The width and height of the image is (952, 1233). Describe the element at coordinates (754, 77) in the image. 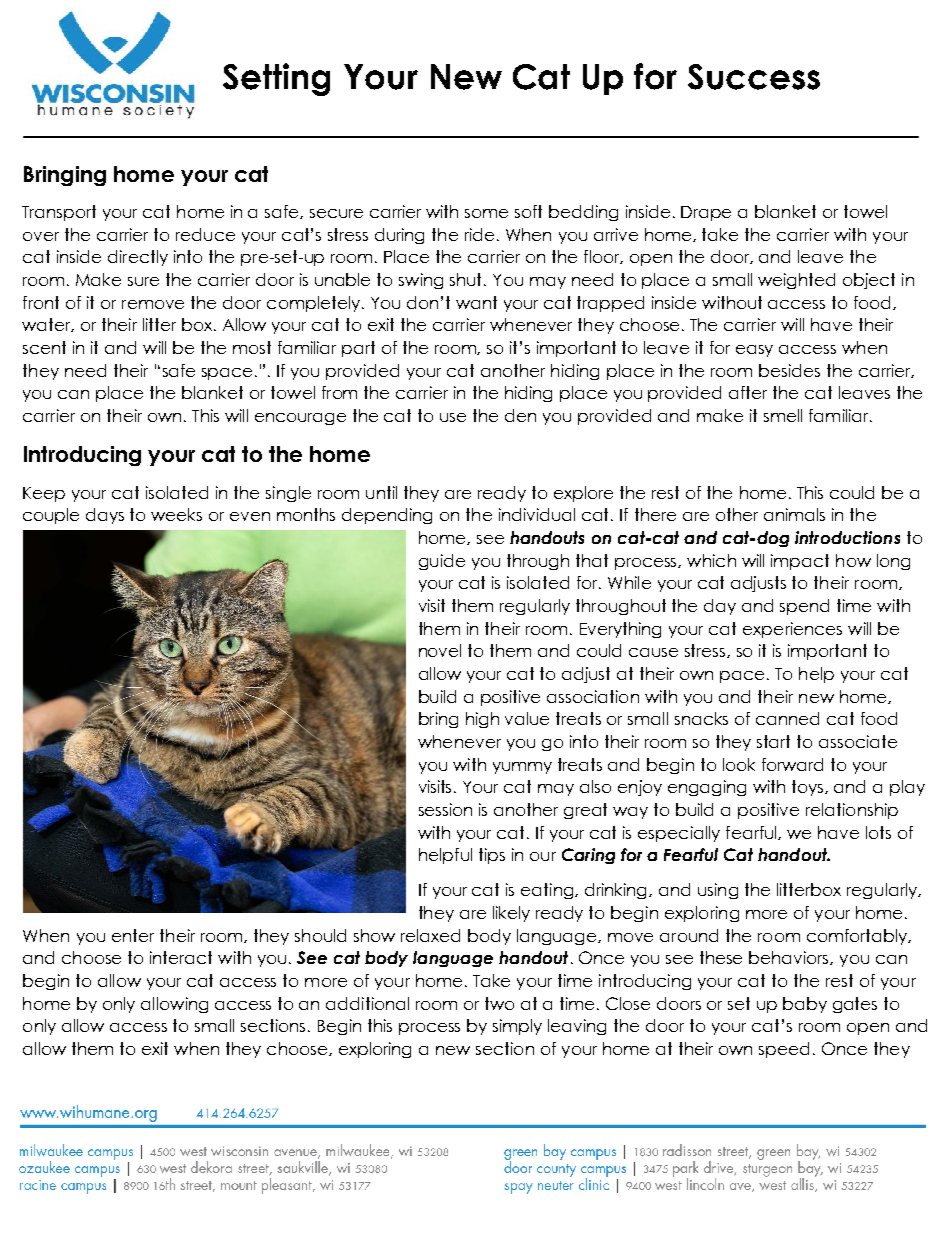

I see `Success` at that location.
